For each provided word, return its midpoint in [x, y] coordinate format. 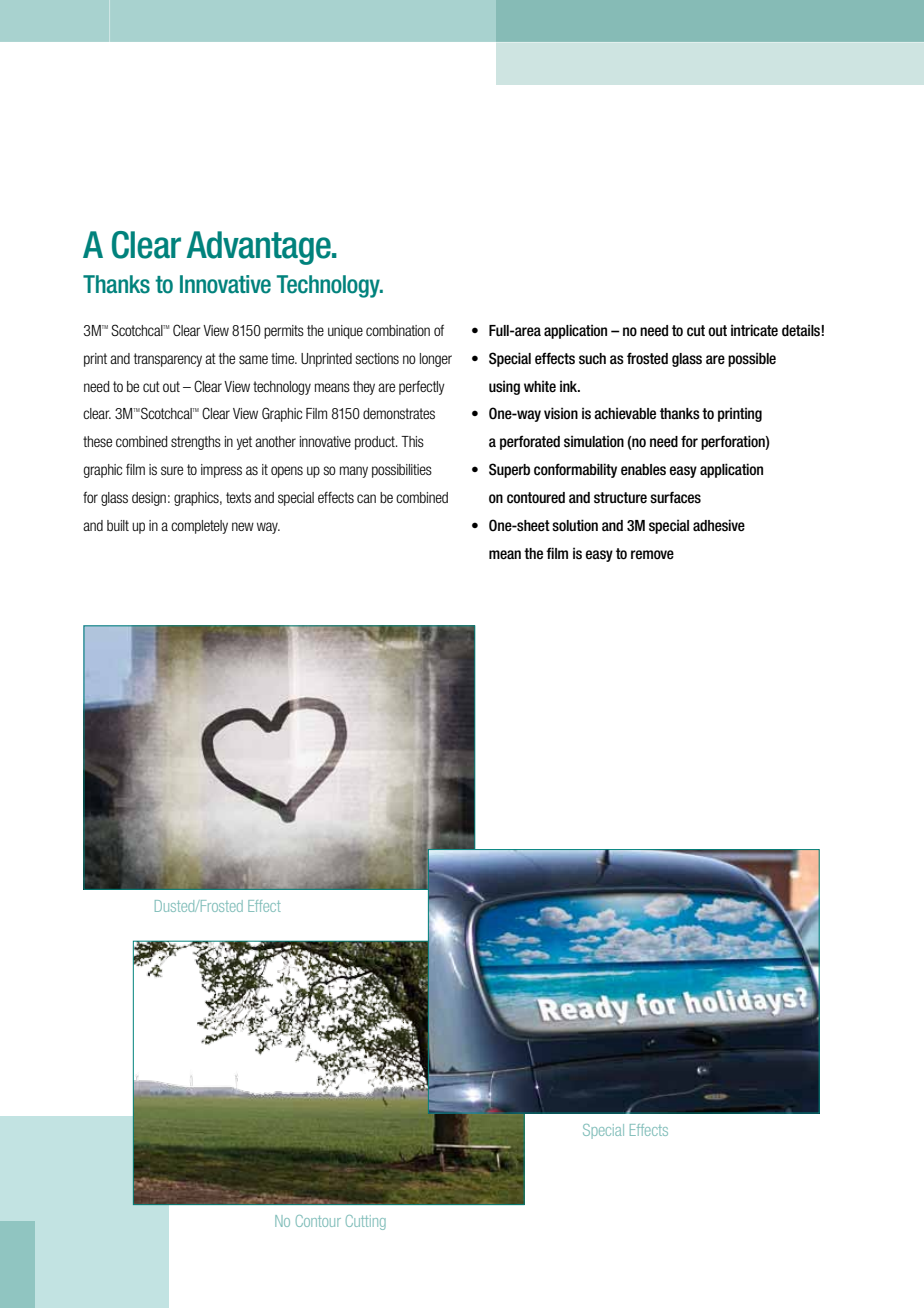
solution [575, 525]
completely [199, 527]
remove [652, 555]
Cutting [366, 1222]
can [366, 498]
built [118, 525]
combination [398, 330]
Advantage [259, 248]
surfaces [675, 497]
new [243, 526]
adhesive [719, 525]
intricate [754, 330]
